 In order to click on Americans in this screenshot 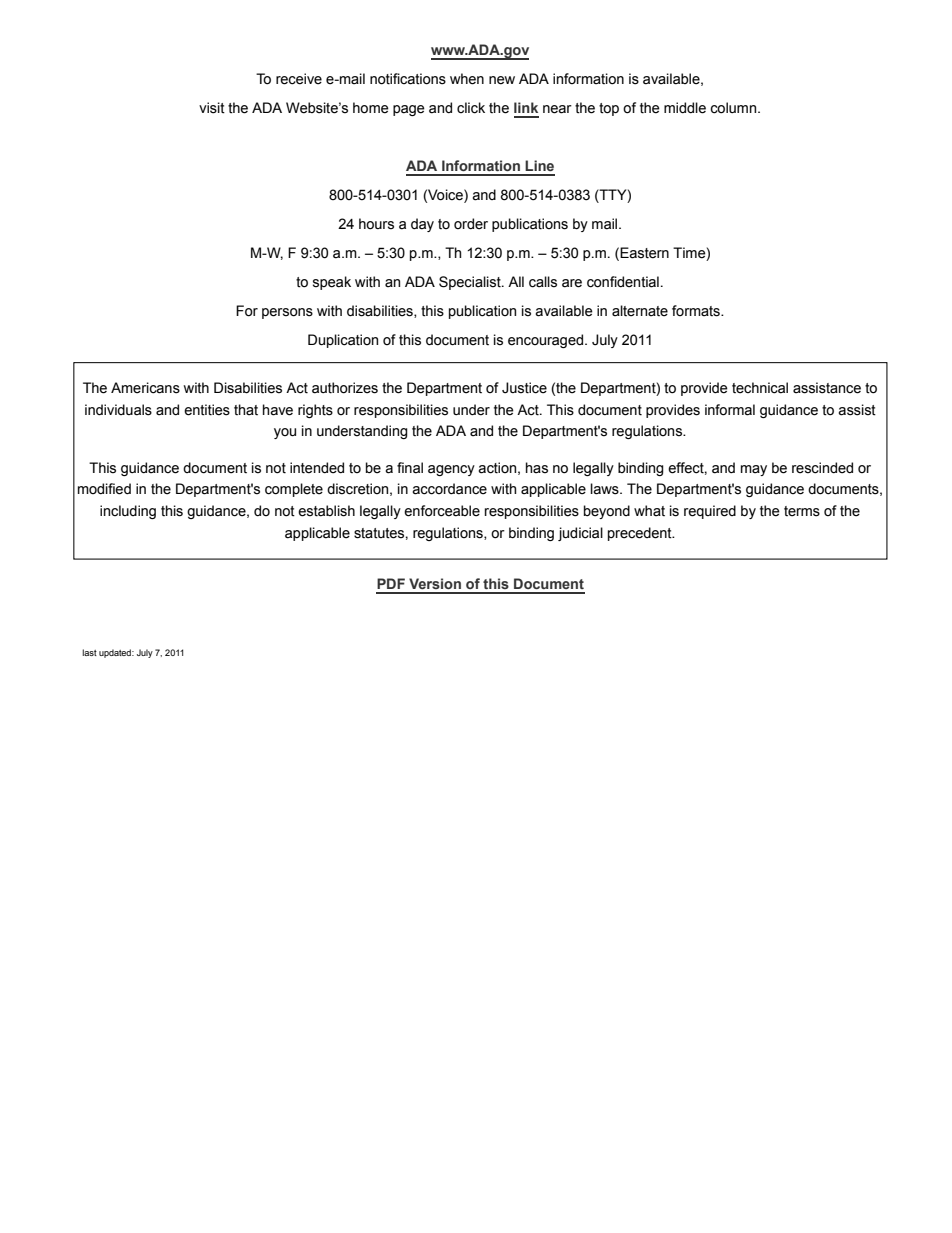, I will do `click(145, 388)`.
